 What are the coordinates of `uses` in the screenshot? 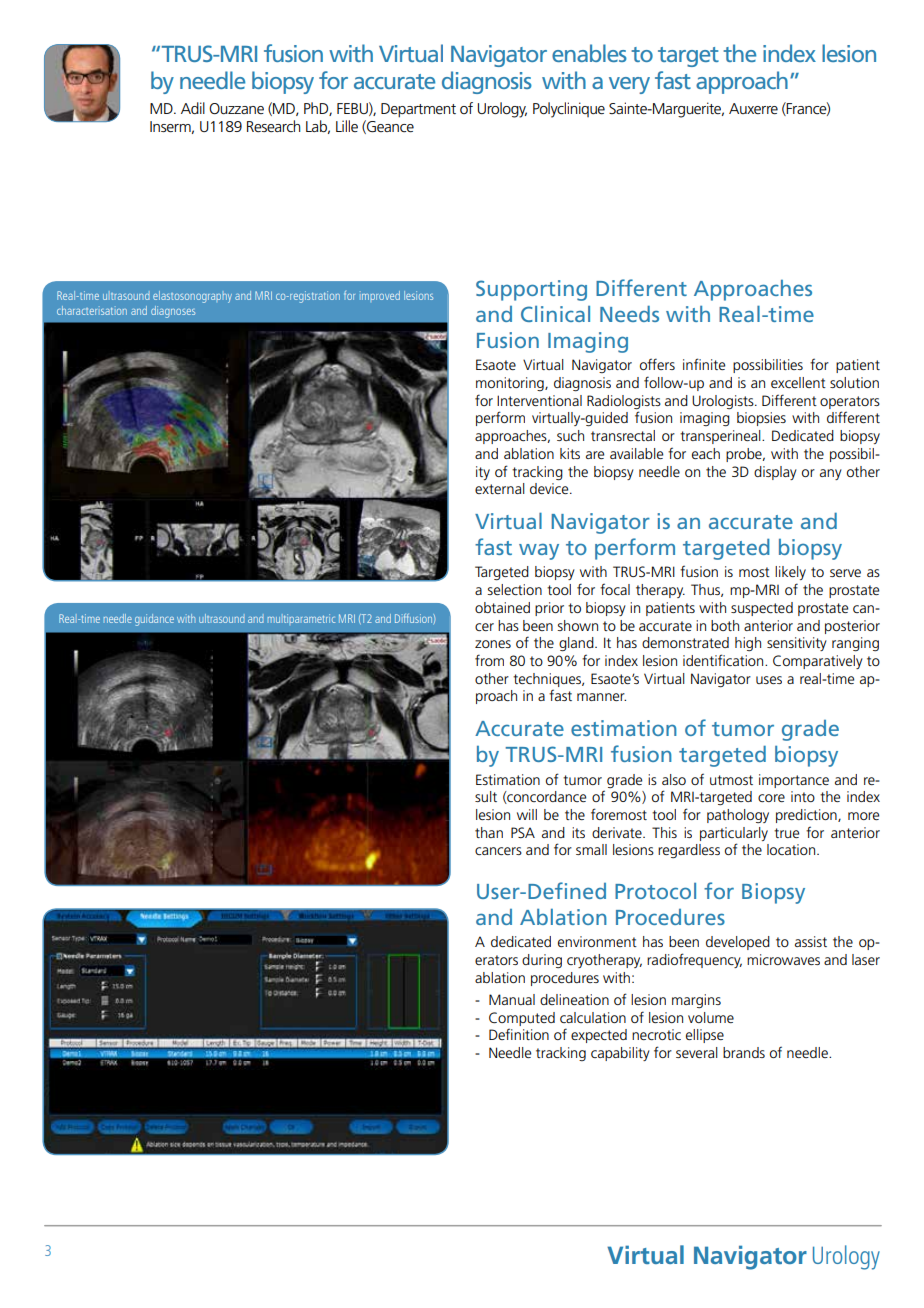 It's located at (769, 680).
